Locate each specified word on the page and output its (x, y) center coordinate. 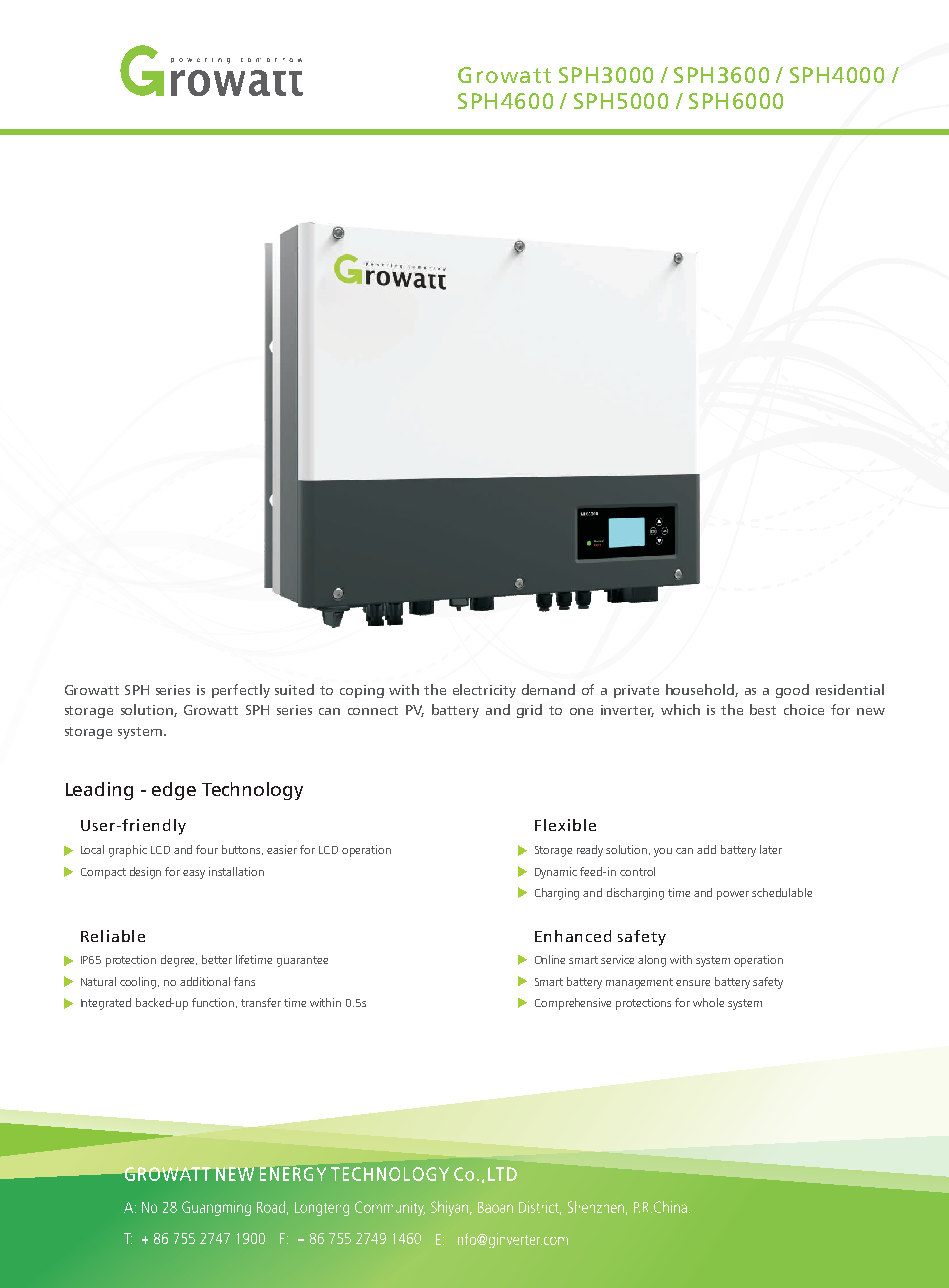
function (214, 1003)
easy (194, 874)
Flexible (565, 825)
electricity (484, 691)
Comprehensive (573, 1004)
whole (708, 1002)
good (792, 691)
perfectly (241, 691)
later (771, 849)
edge (174, 791)
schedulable (782, 892)
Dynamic (556, 873)
